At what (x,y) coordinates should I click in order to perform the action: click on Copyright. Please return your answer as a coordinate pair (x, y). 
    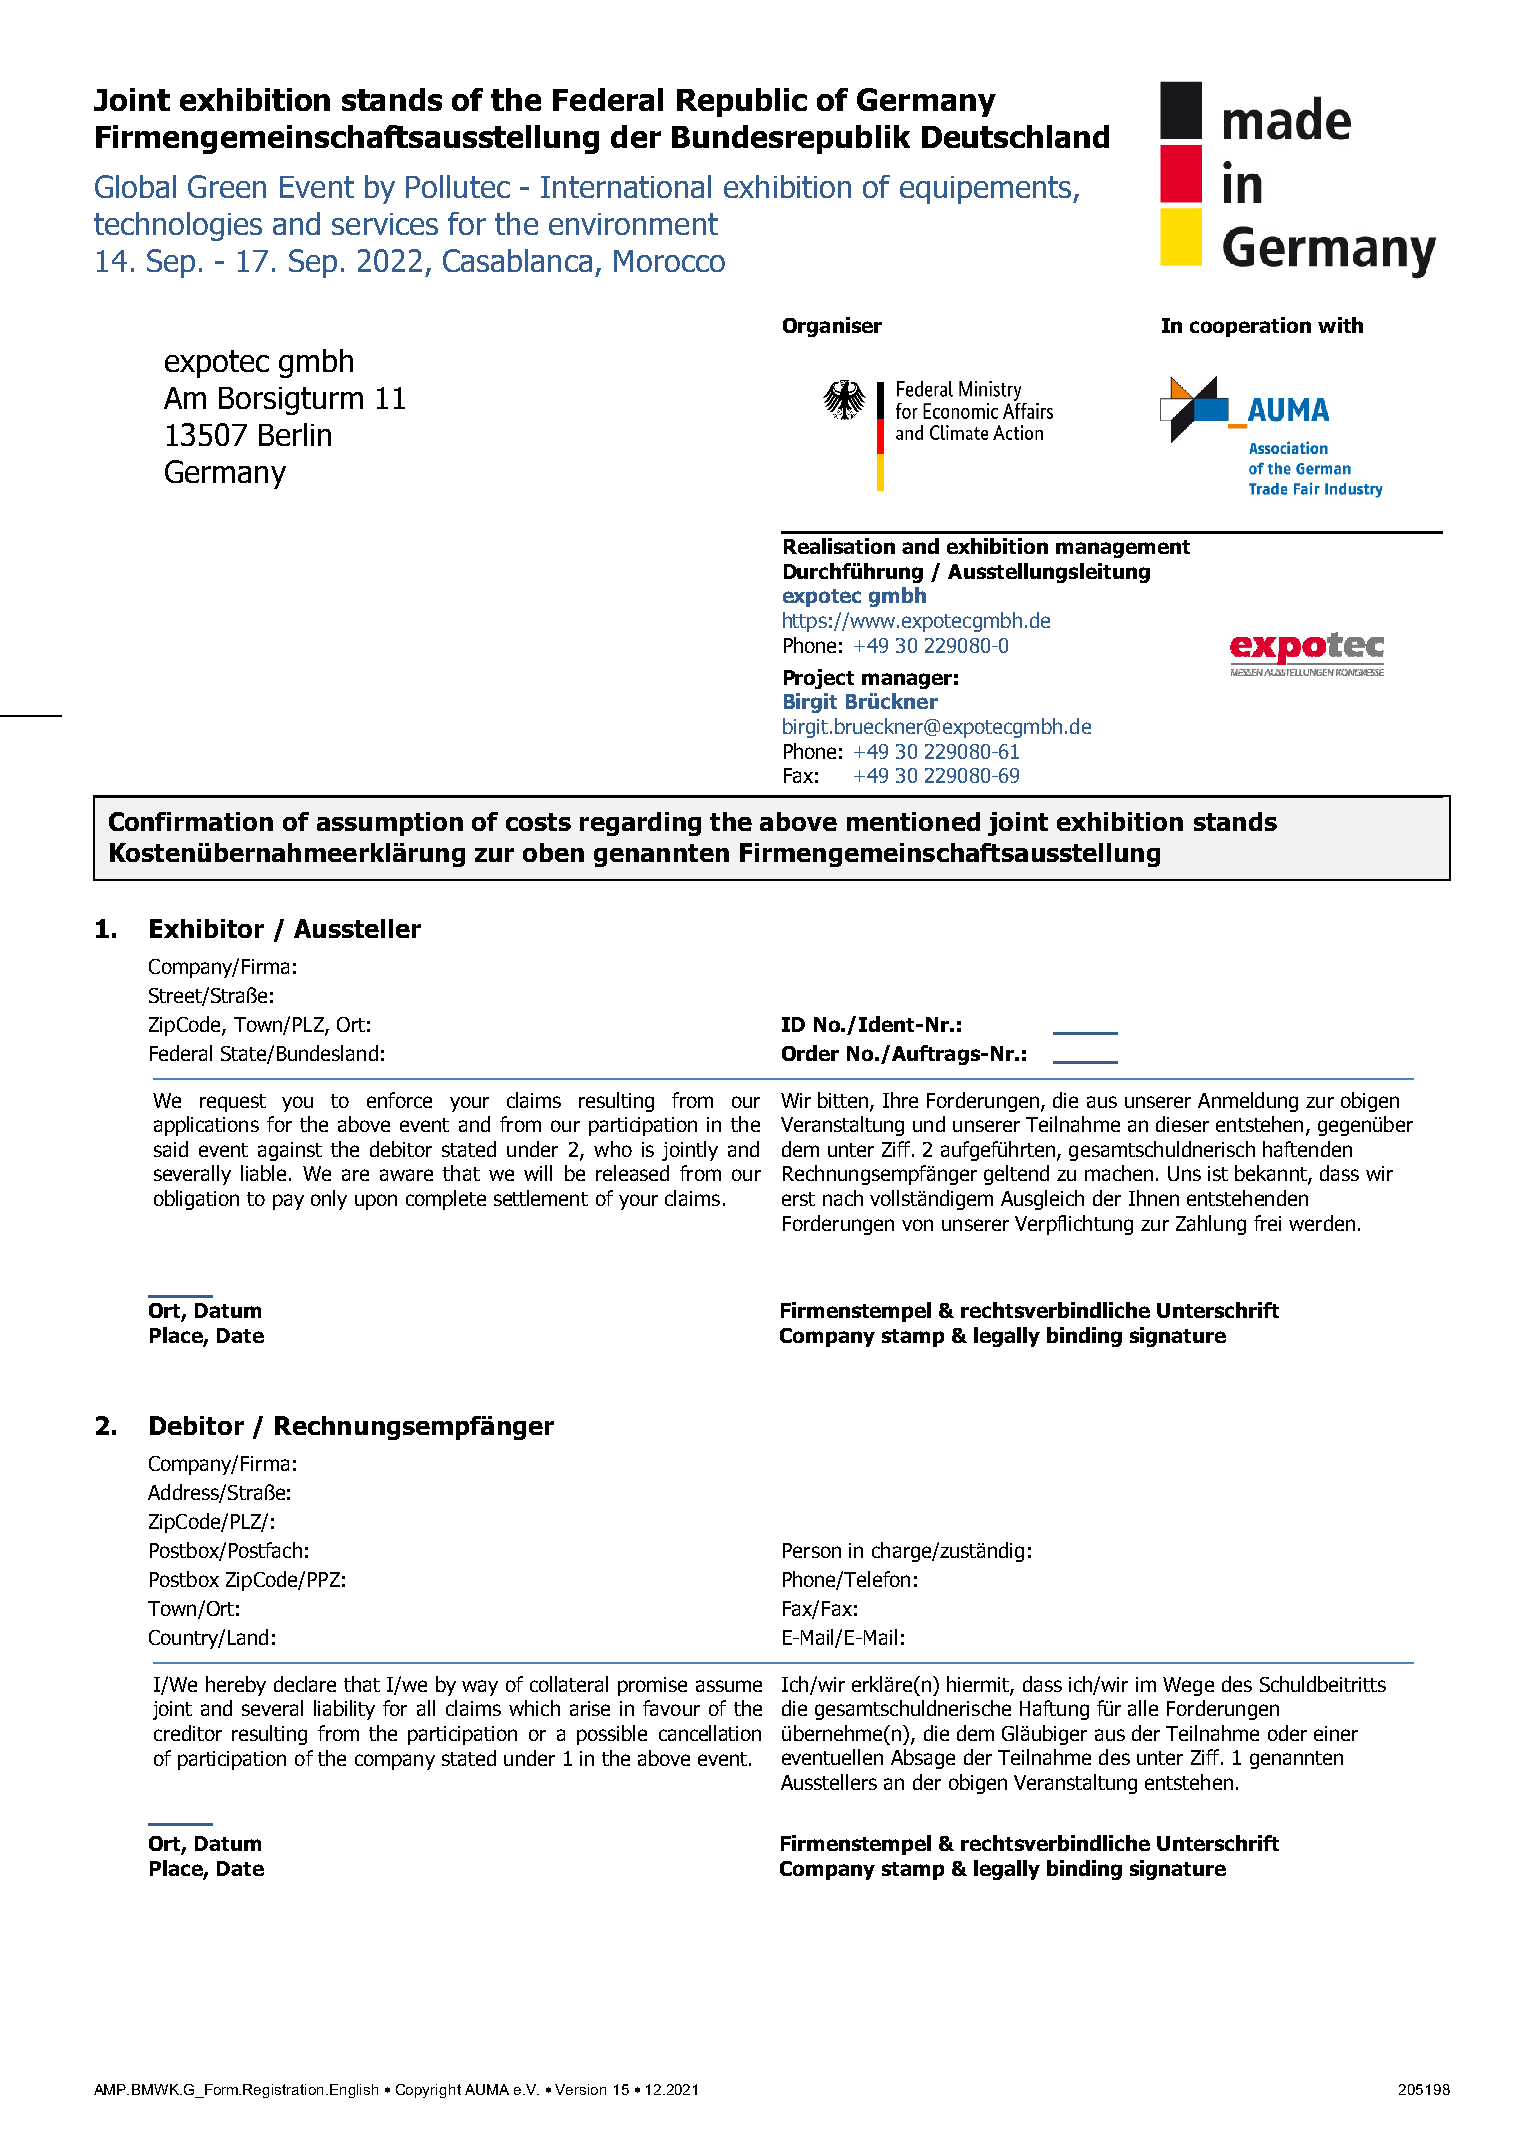
    Looking at the image, I should click on (428, 2091).
